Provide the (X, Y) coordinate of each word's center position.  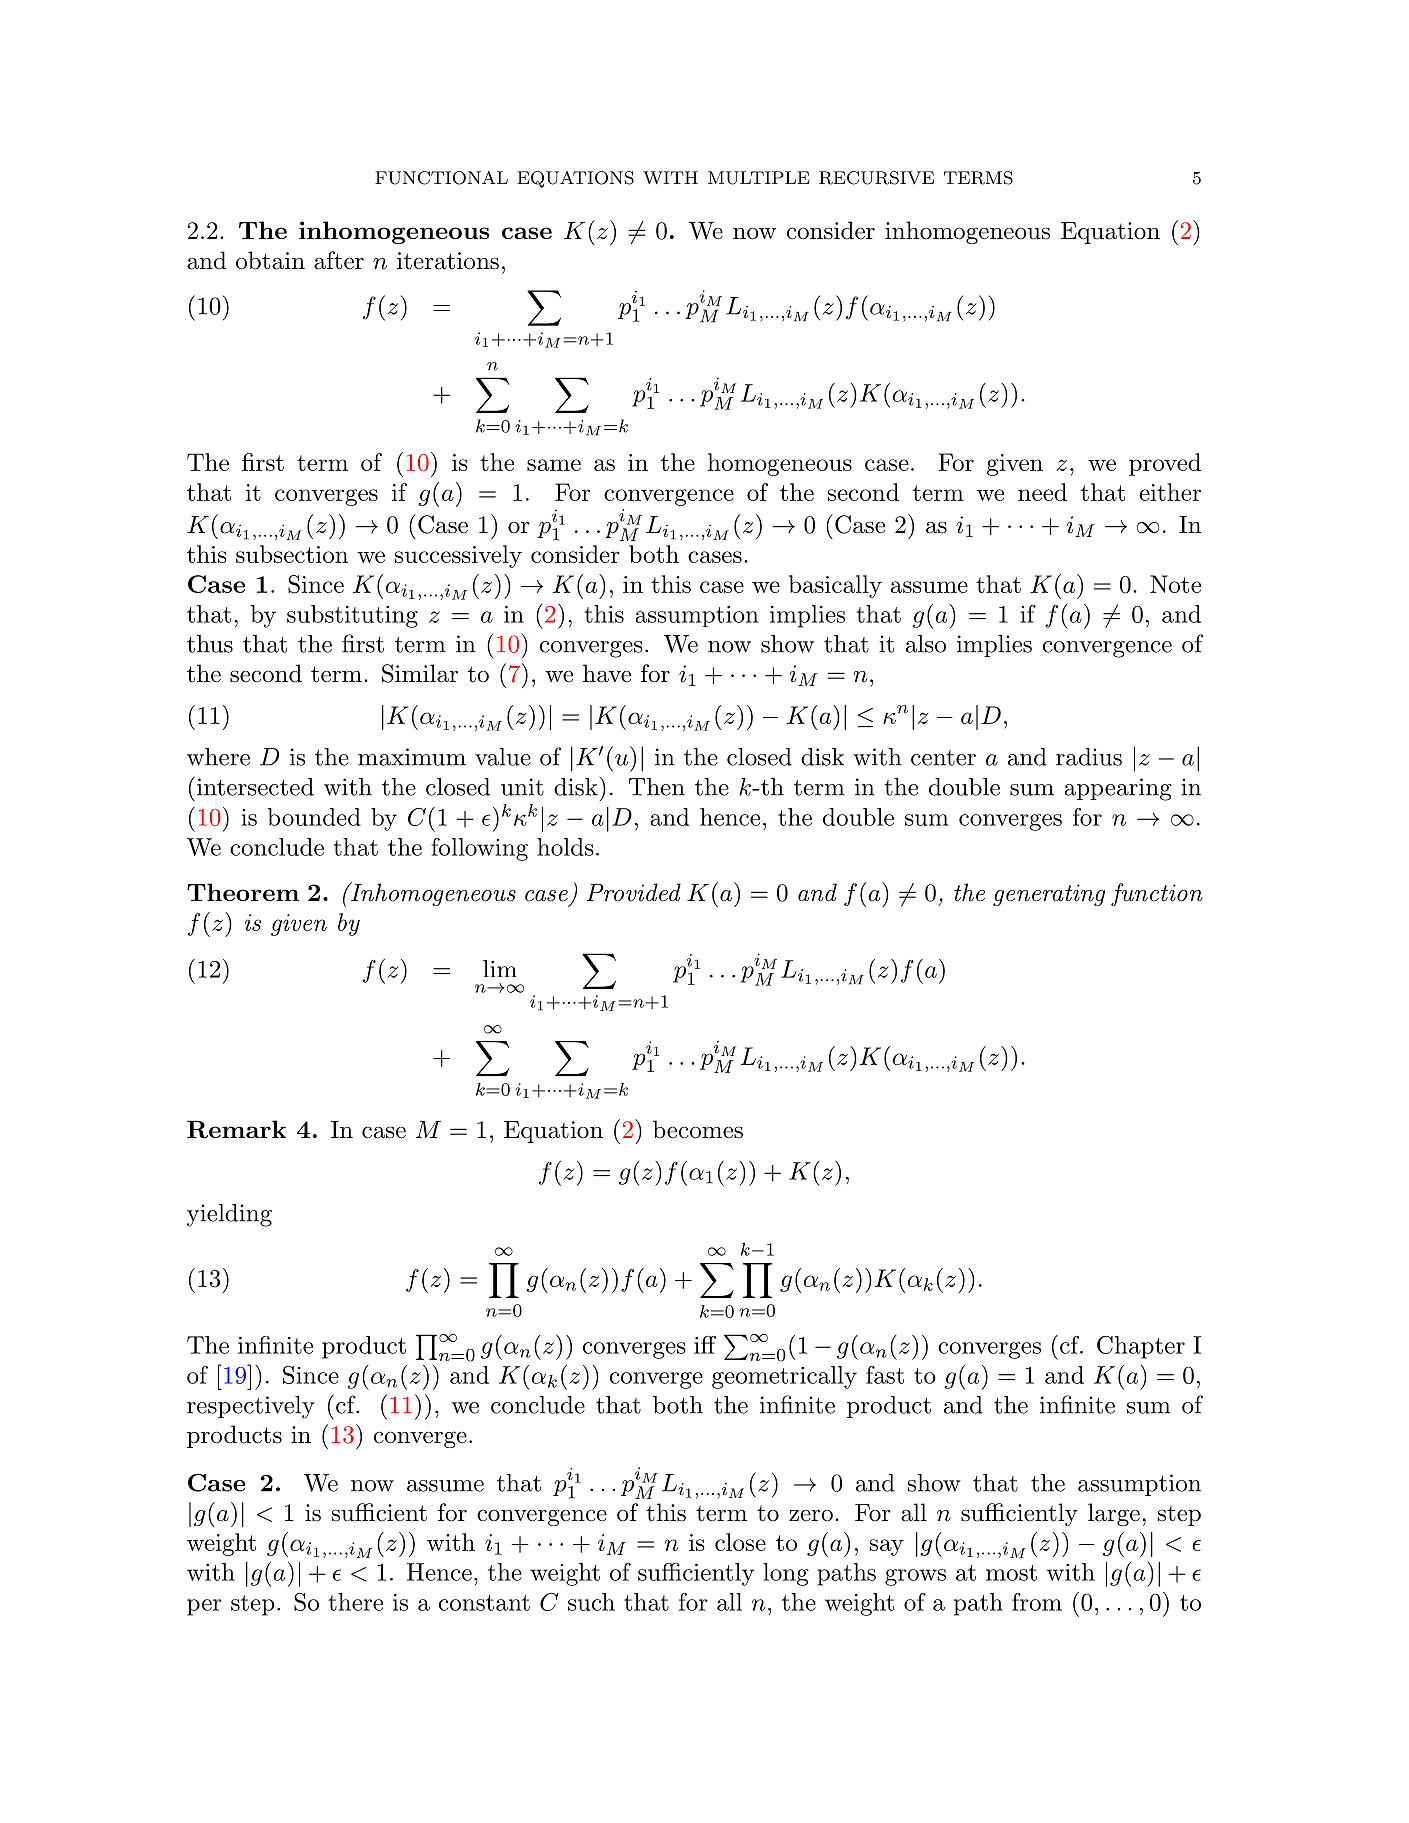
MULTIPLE (759, 178)
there (355, 1602)
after (339, 260)
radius (1089, 757)
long (786, 1574)
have (607, 673)
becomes (698, 1129)
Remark (236, 1129)
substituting (352, 616)
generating (1049, 895)
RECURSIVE (876, 178)
